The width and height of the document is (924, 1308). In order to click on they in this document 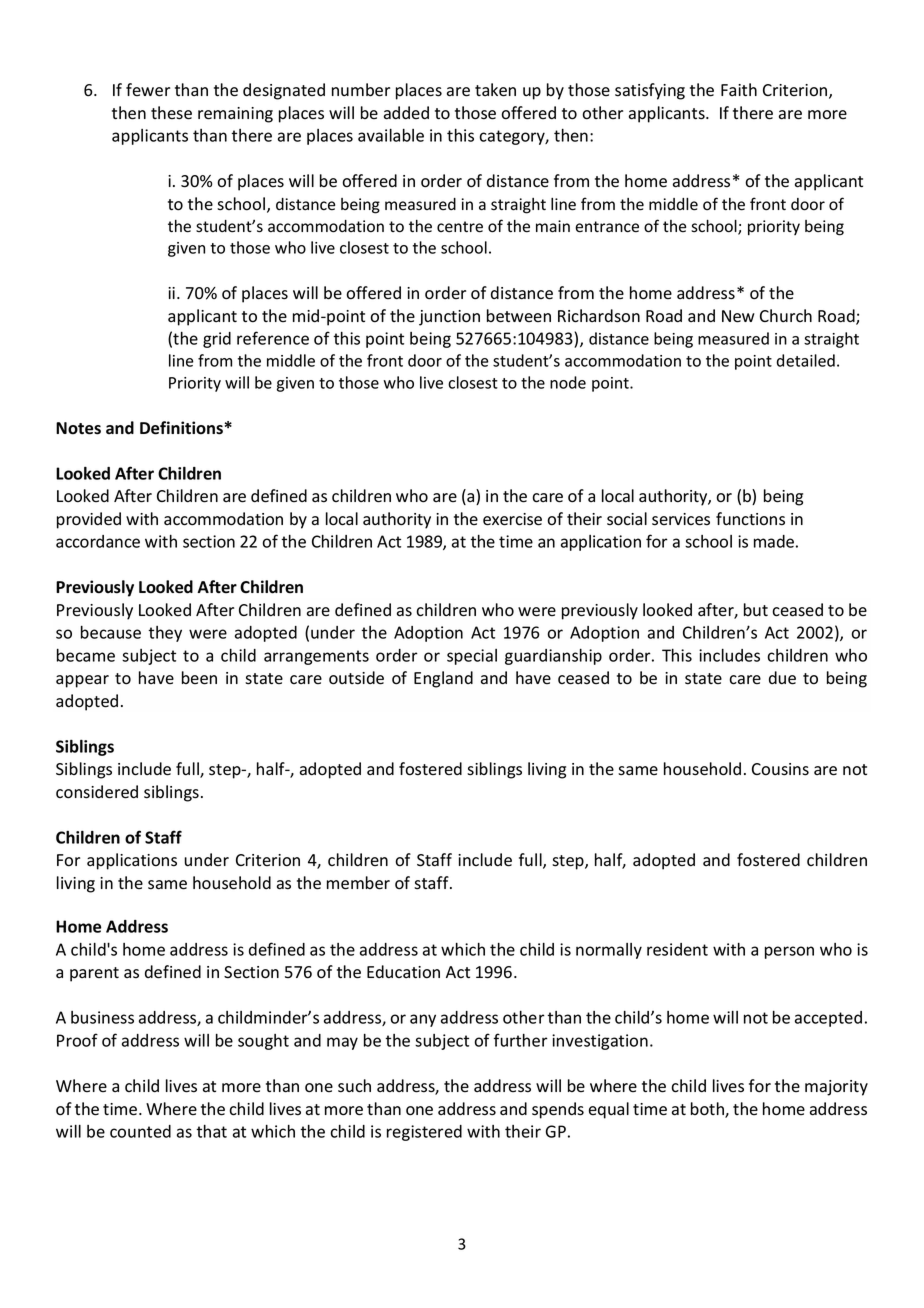, I will do `click(165, 634)`.
